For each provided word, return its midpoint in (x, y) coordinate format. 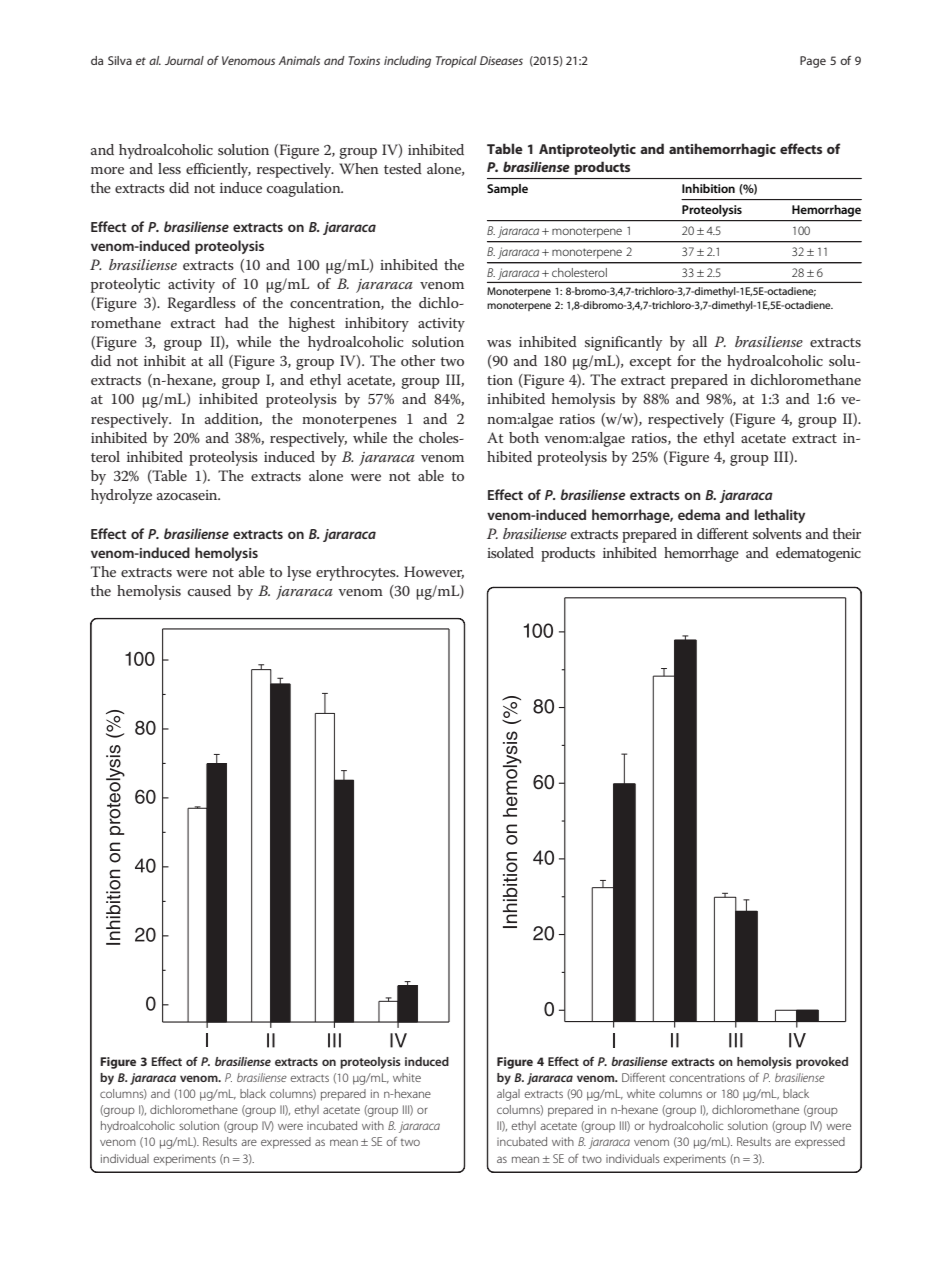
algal (508, 1095)
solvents (777, 533)
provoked (822, 1063)
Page (813, 62)
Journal (184, 60)
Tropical (456, 62)
